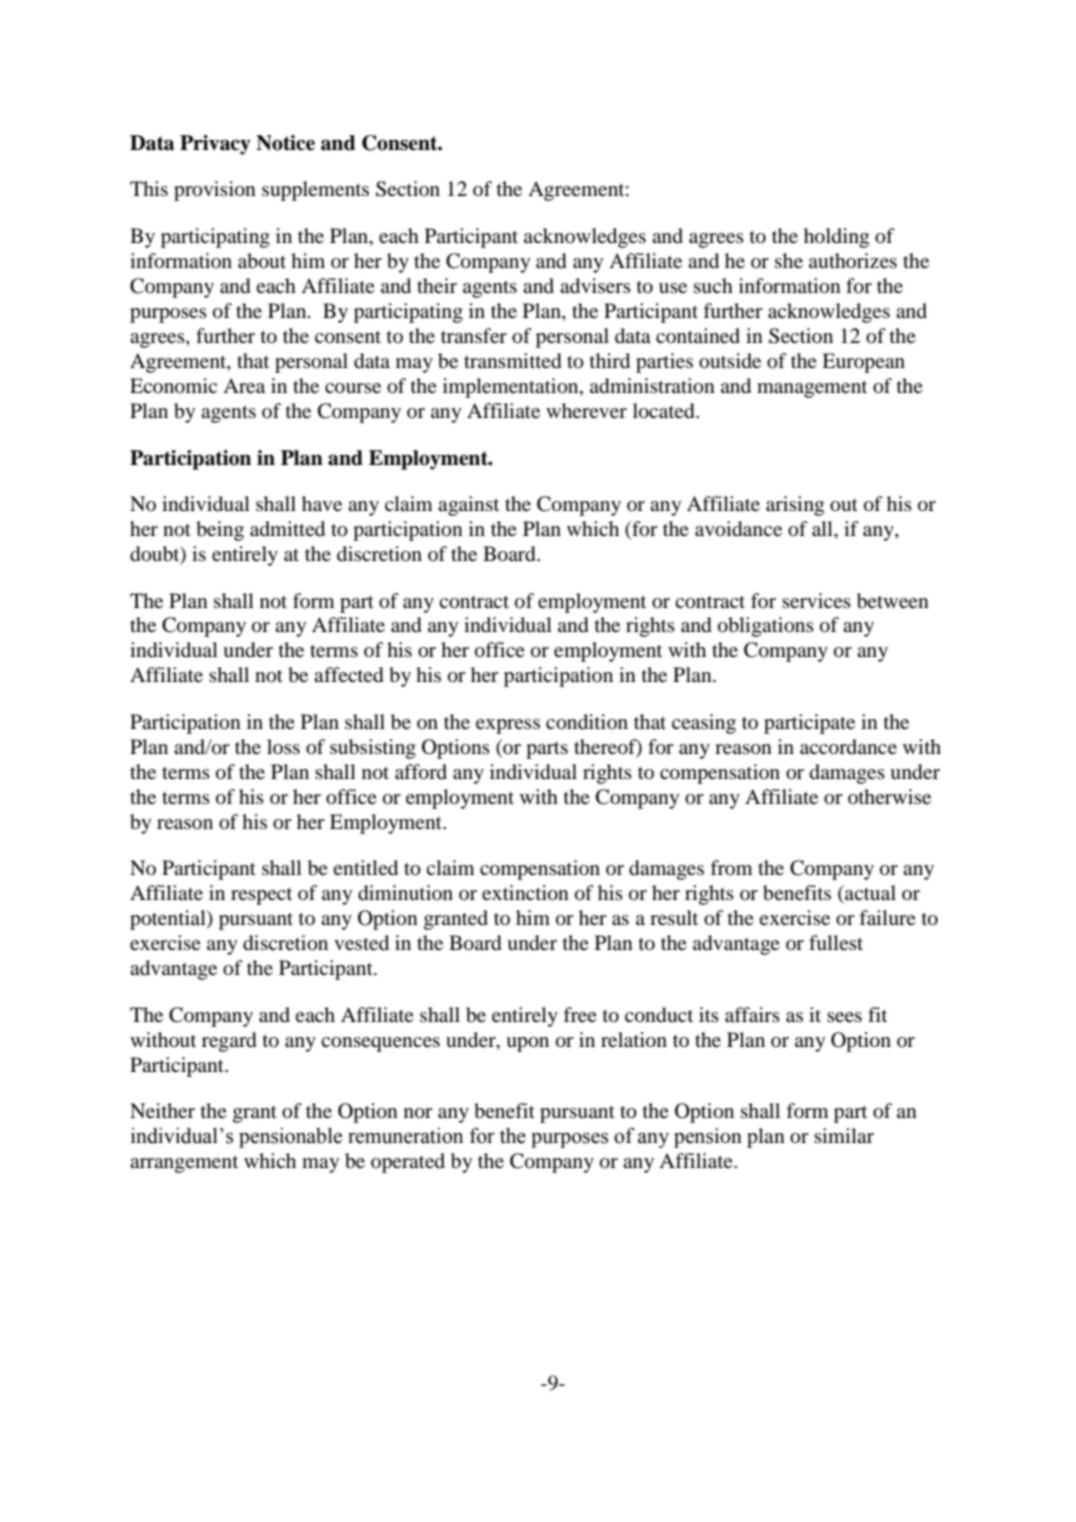  What do you see at coordinates (215, 191) in the screenshot?
I see `provision` at bounding box center [215, 191].
